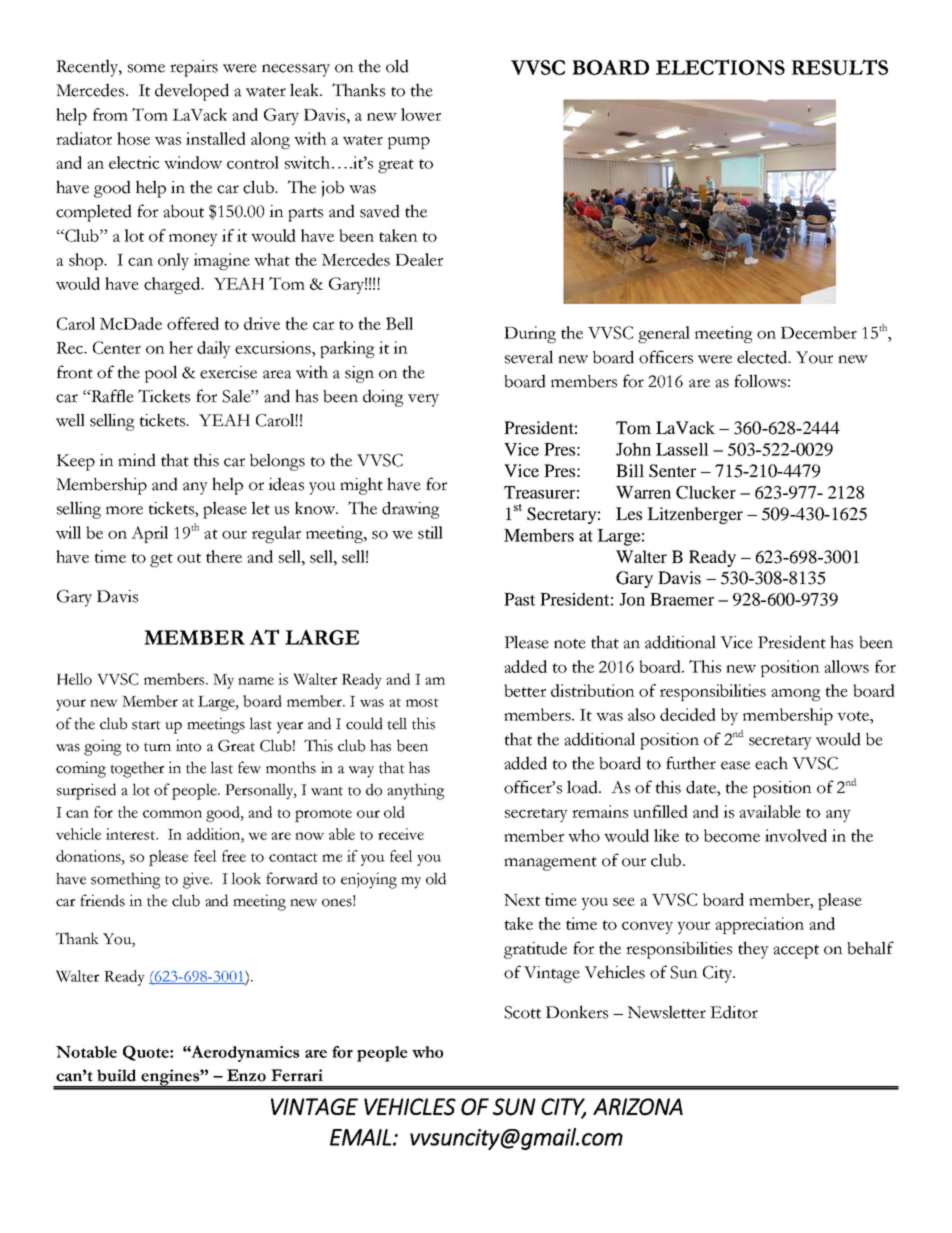 The width and height of the screenshot is (952, 1233). Describe the element at coordinates (796, 695) in the screenshot. I see `among` at that location.
